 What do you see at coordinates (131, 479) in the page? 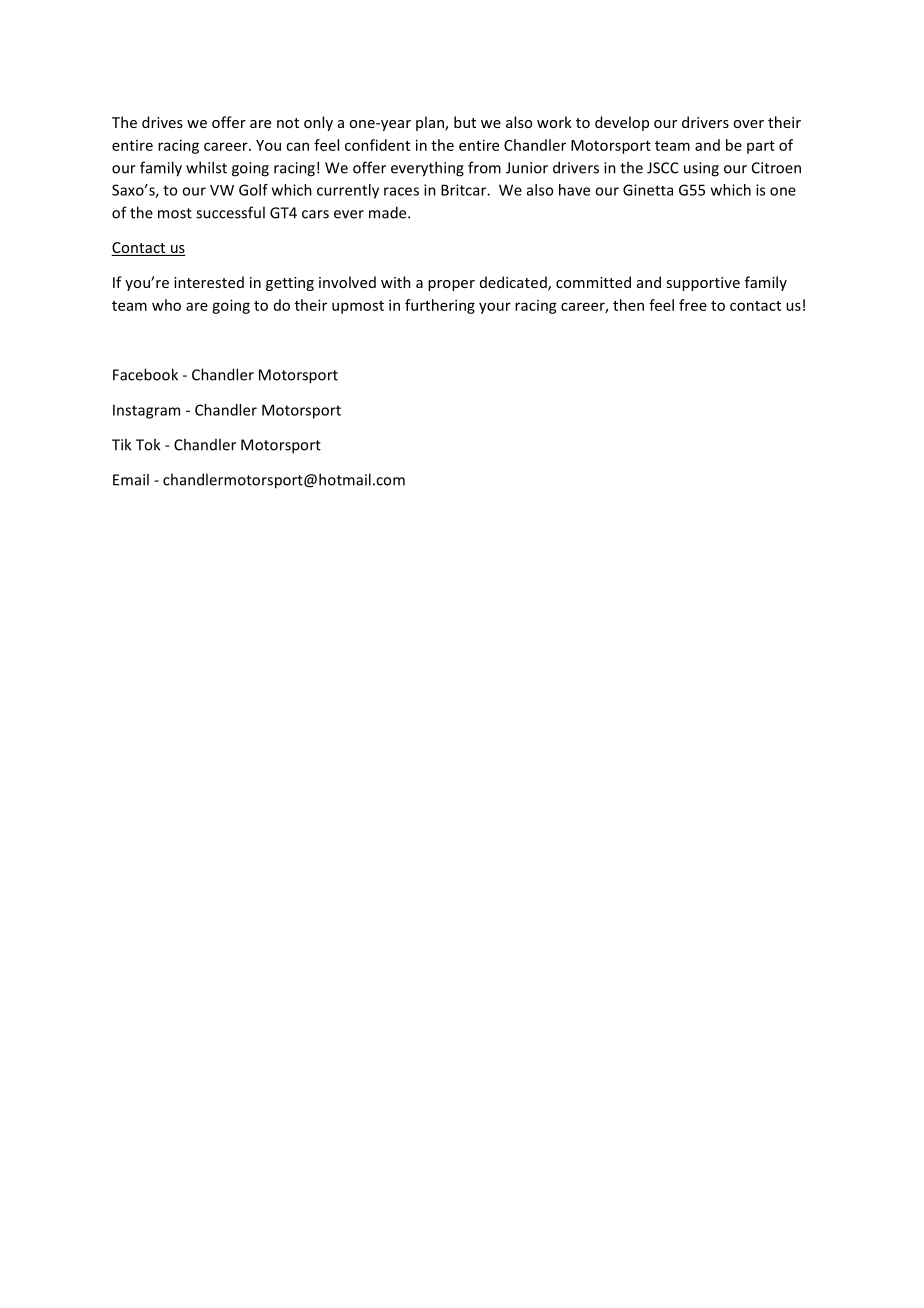
I see `Email` at bounding box center [131, 479].
